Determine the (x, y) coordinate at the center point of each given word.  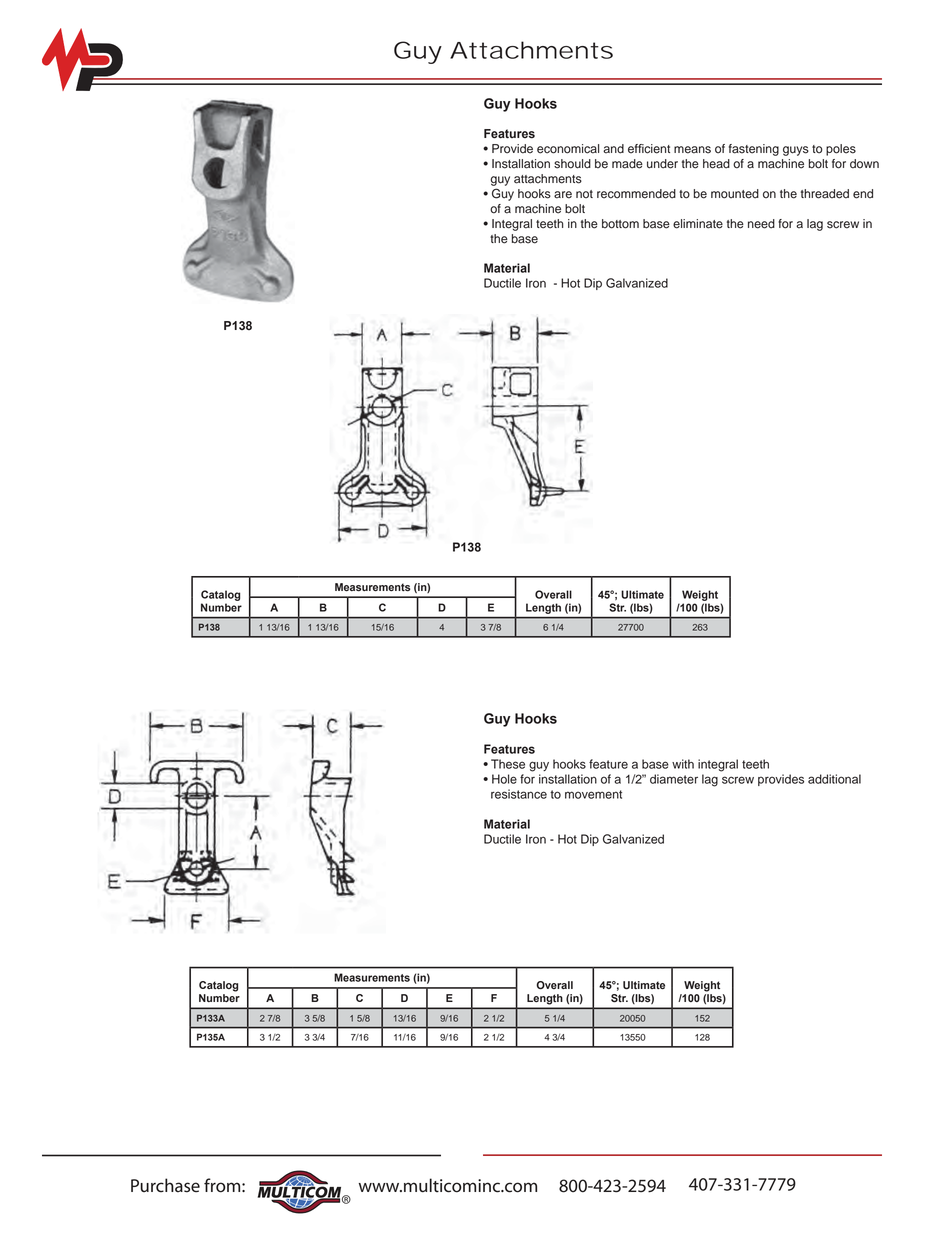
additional (834, 779)
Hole (504, 779)
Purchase (165, 1185)
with (683, 764)
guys (796, 151)
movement (593, 794)
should (572, 164)
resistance (519, 794)
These (508, 764)
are (563, 195)
